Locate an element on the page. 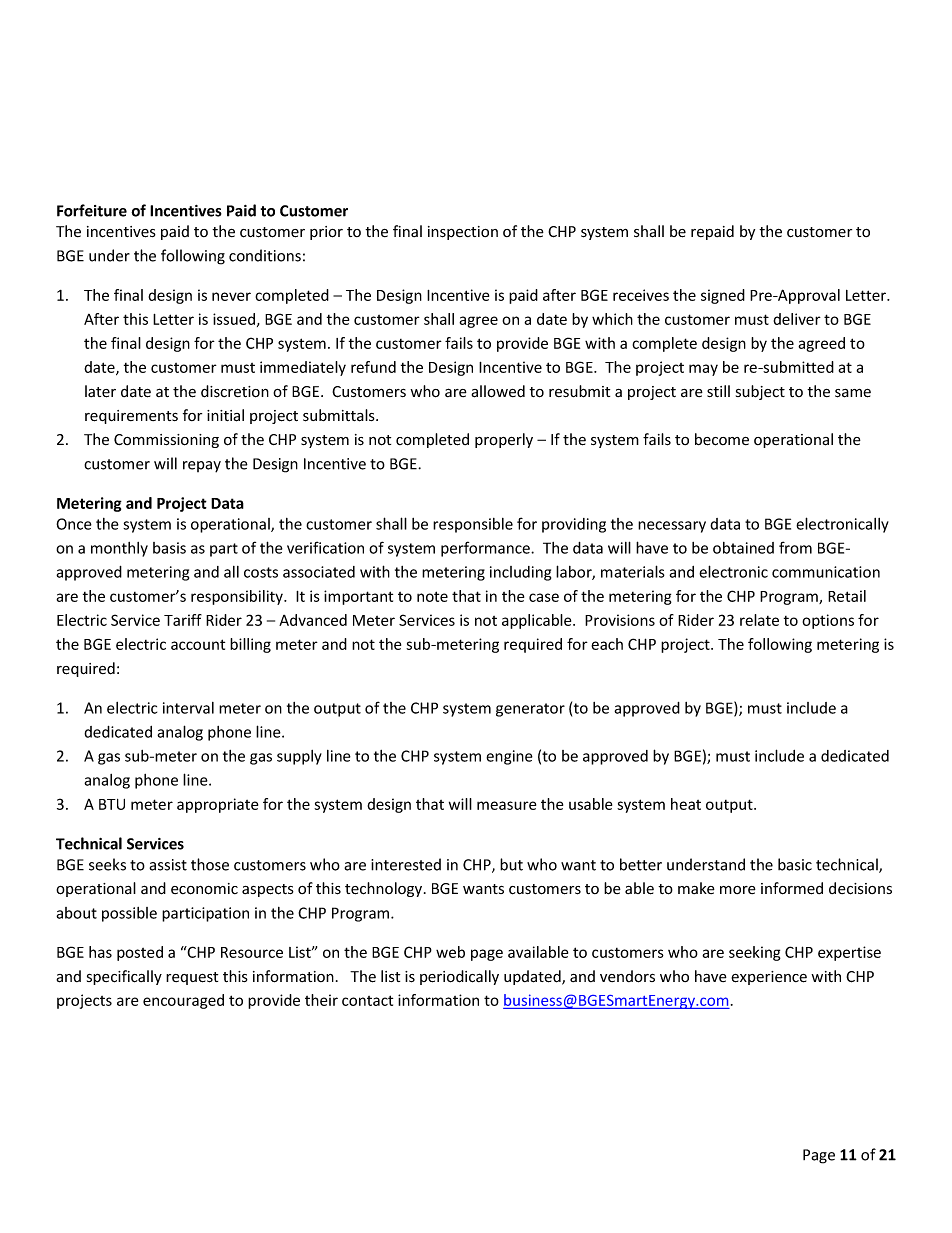  relate is located at coordinates (759, 620).
